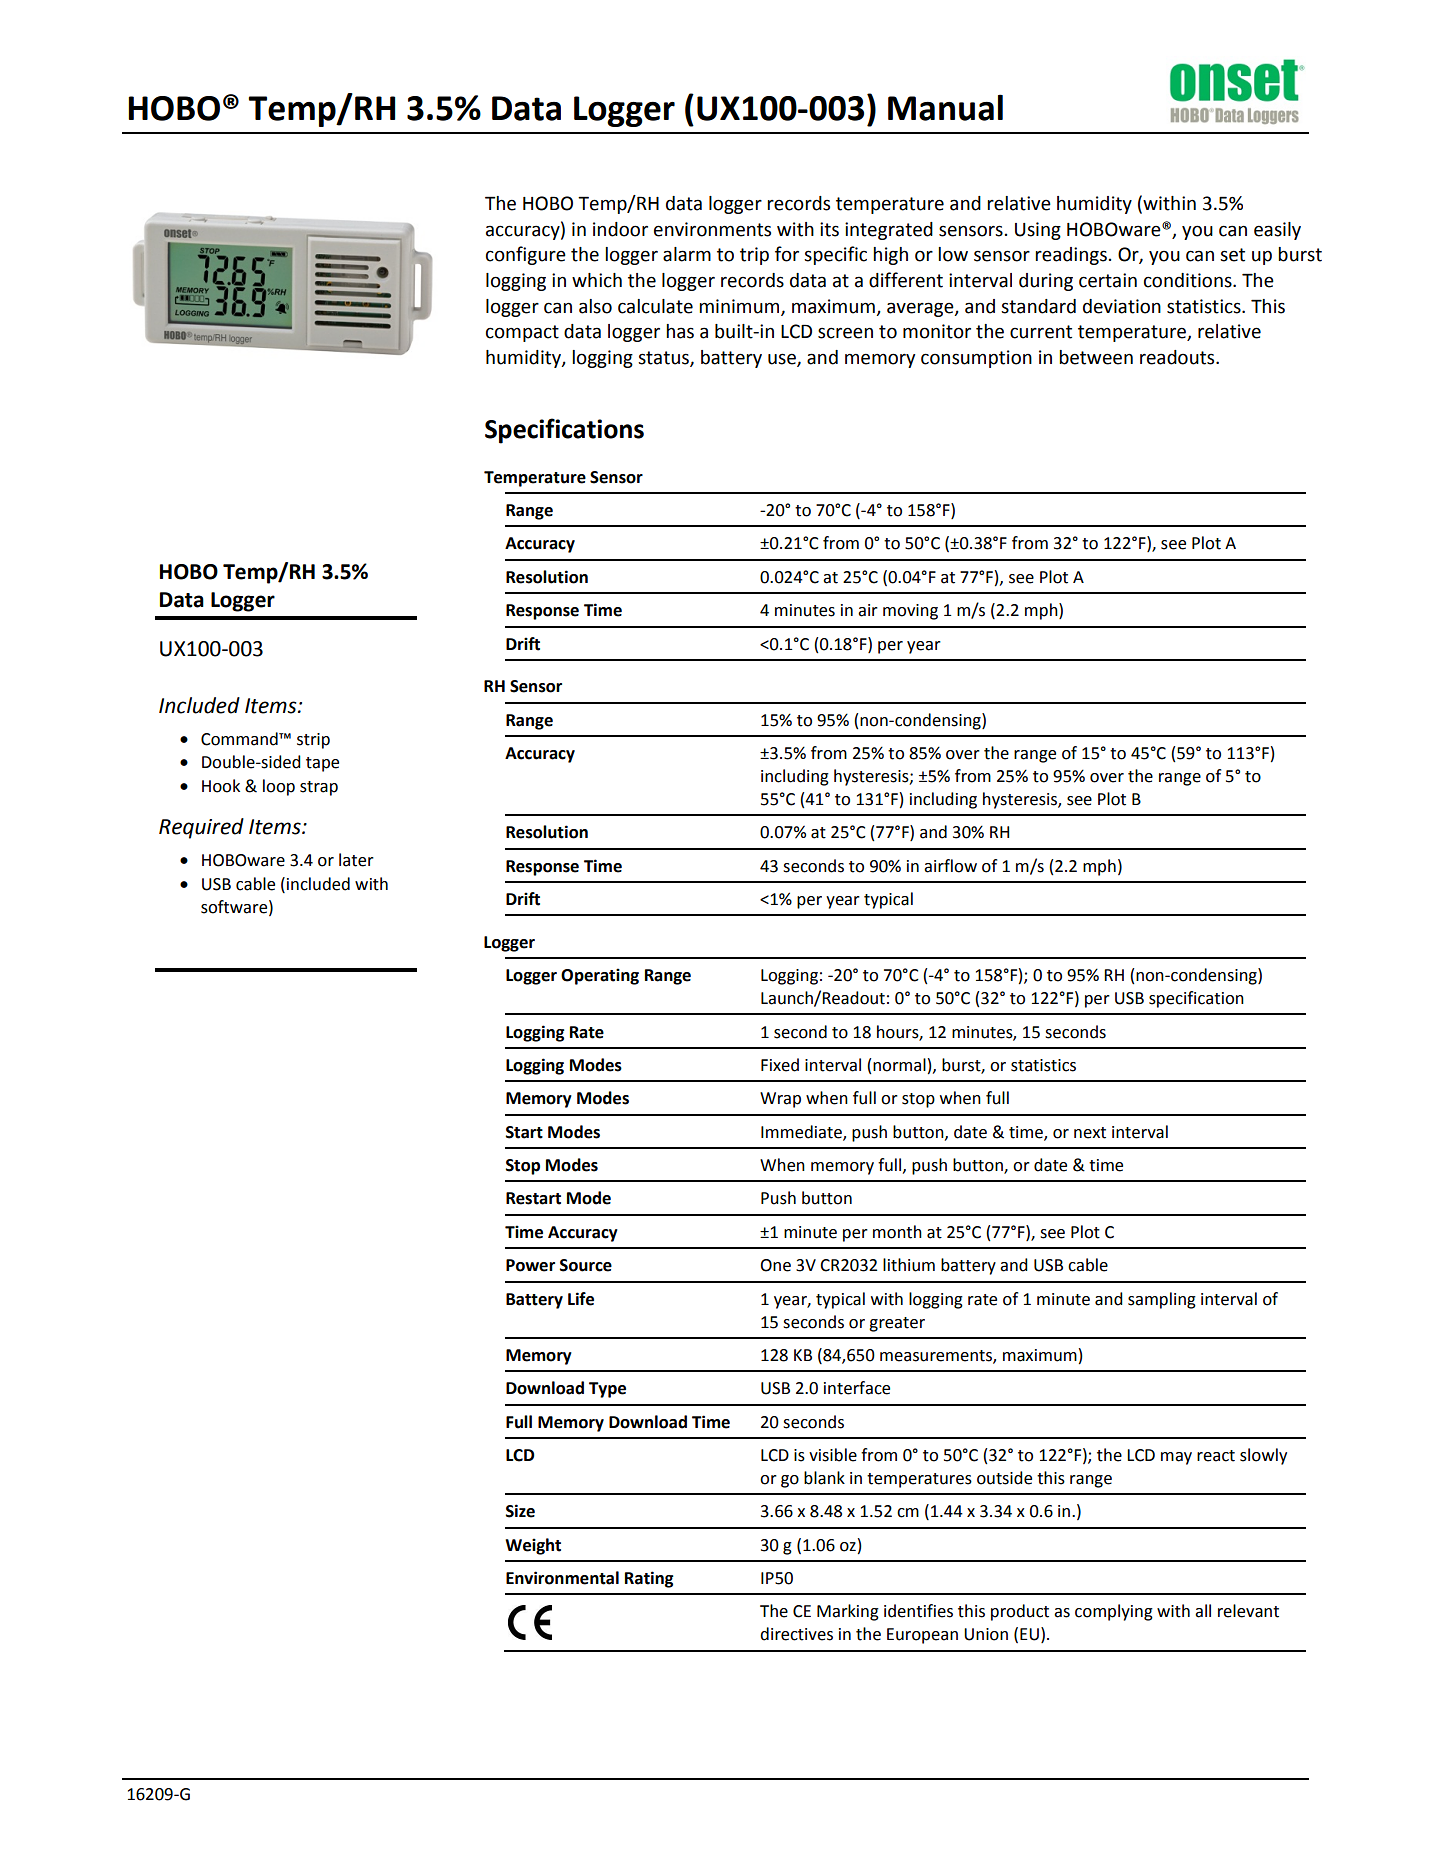  Describe the element at coordinates (530, 1265) in the screenshot. I see `Power` at that location.
